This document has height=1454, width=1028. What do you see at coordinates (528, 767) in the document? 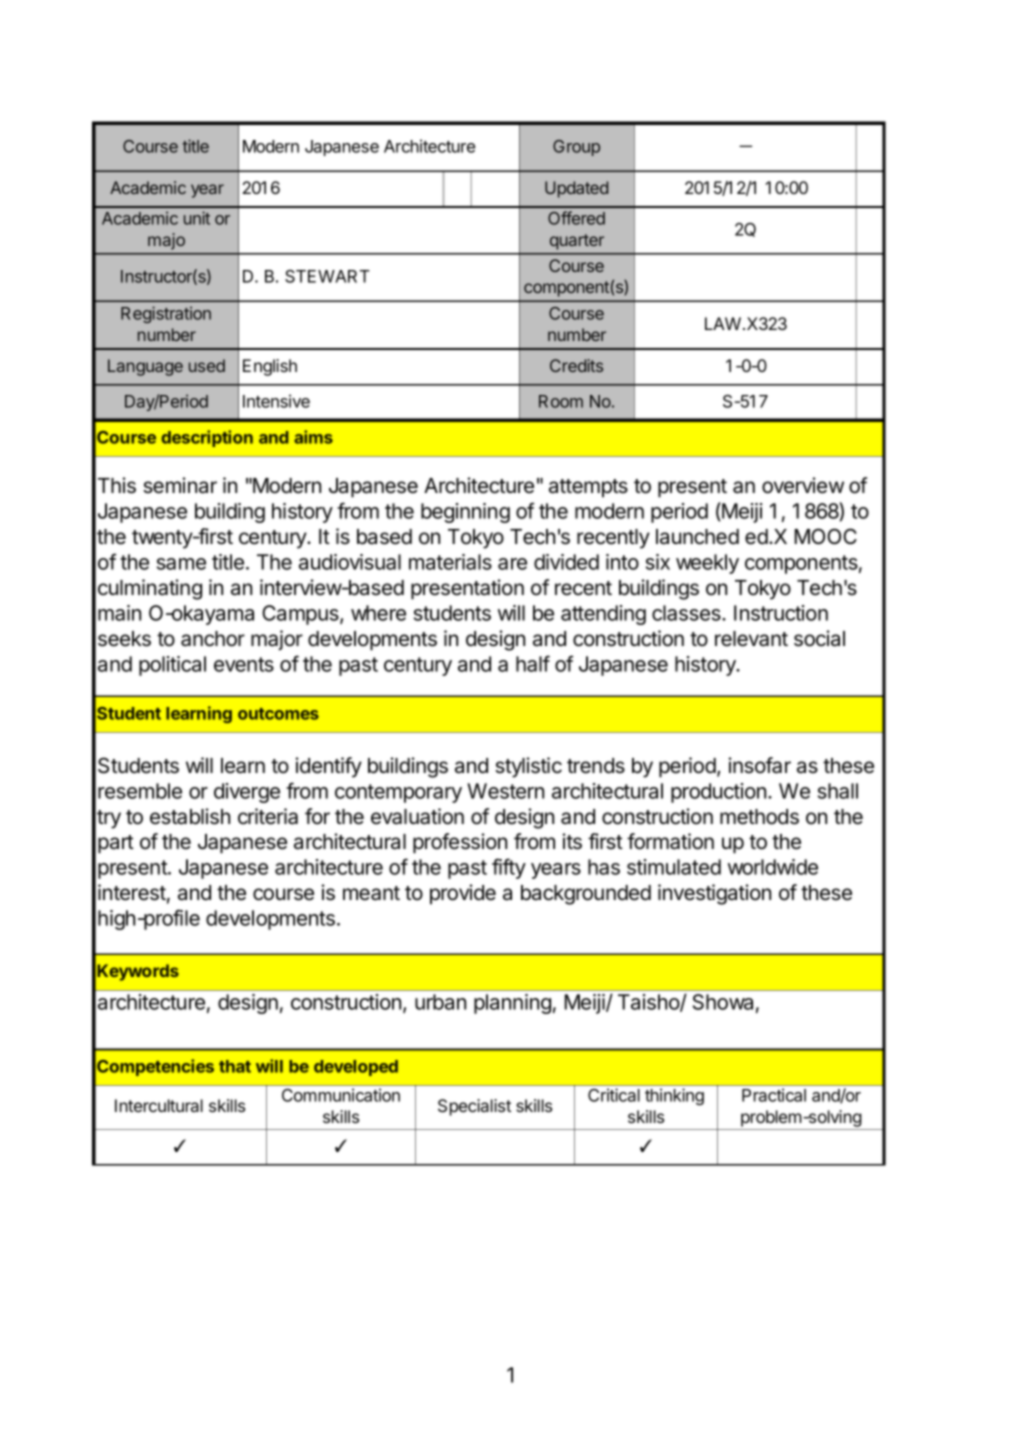
I see `stylistic` at bounding box center [528, 767].
